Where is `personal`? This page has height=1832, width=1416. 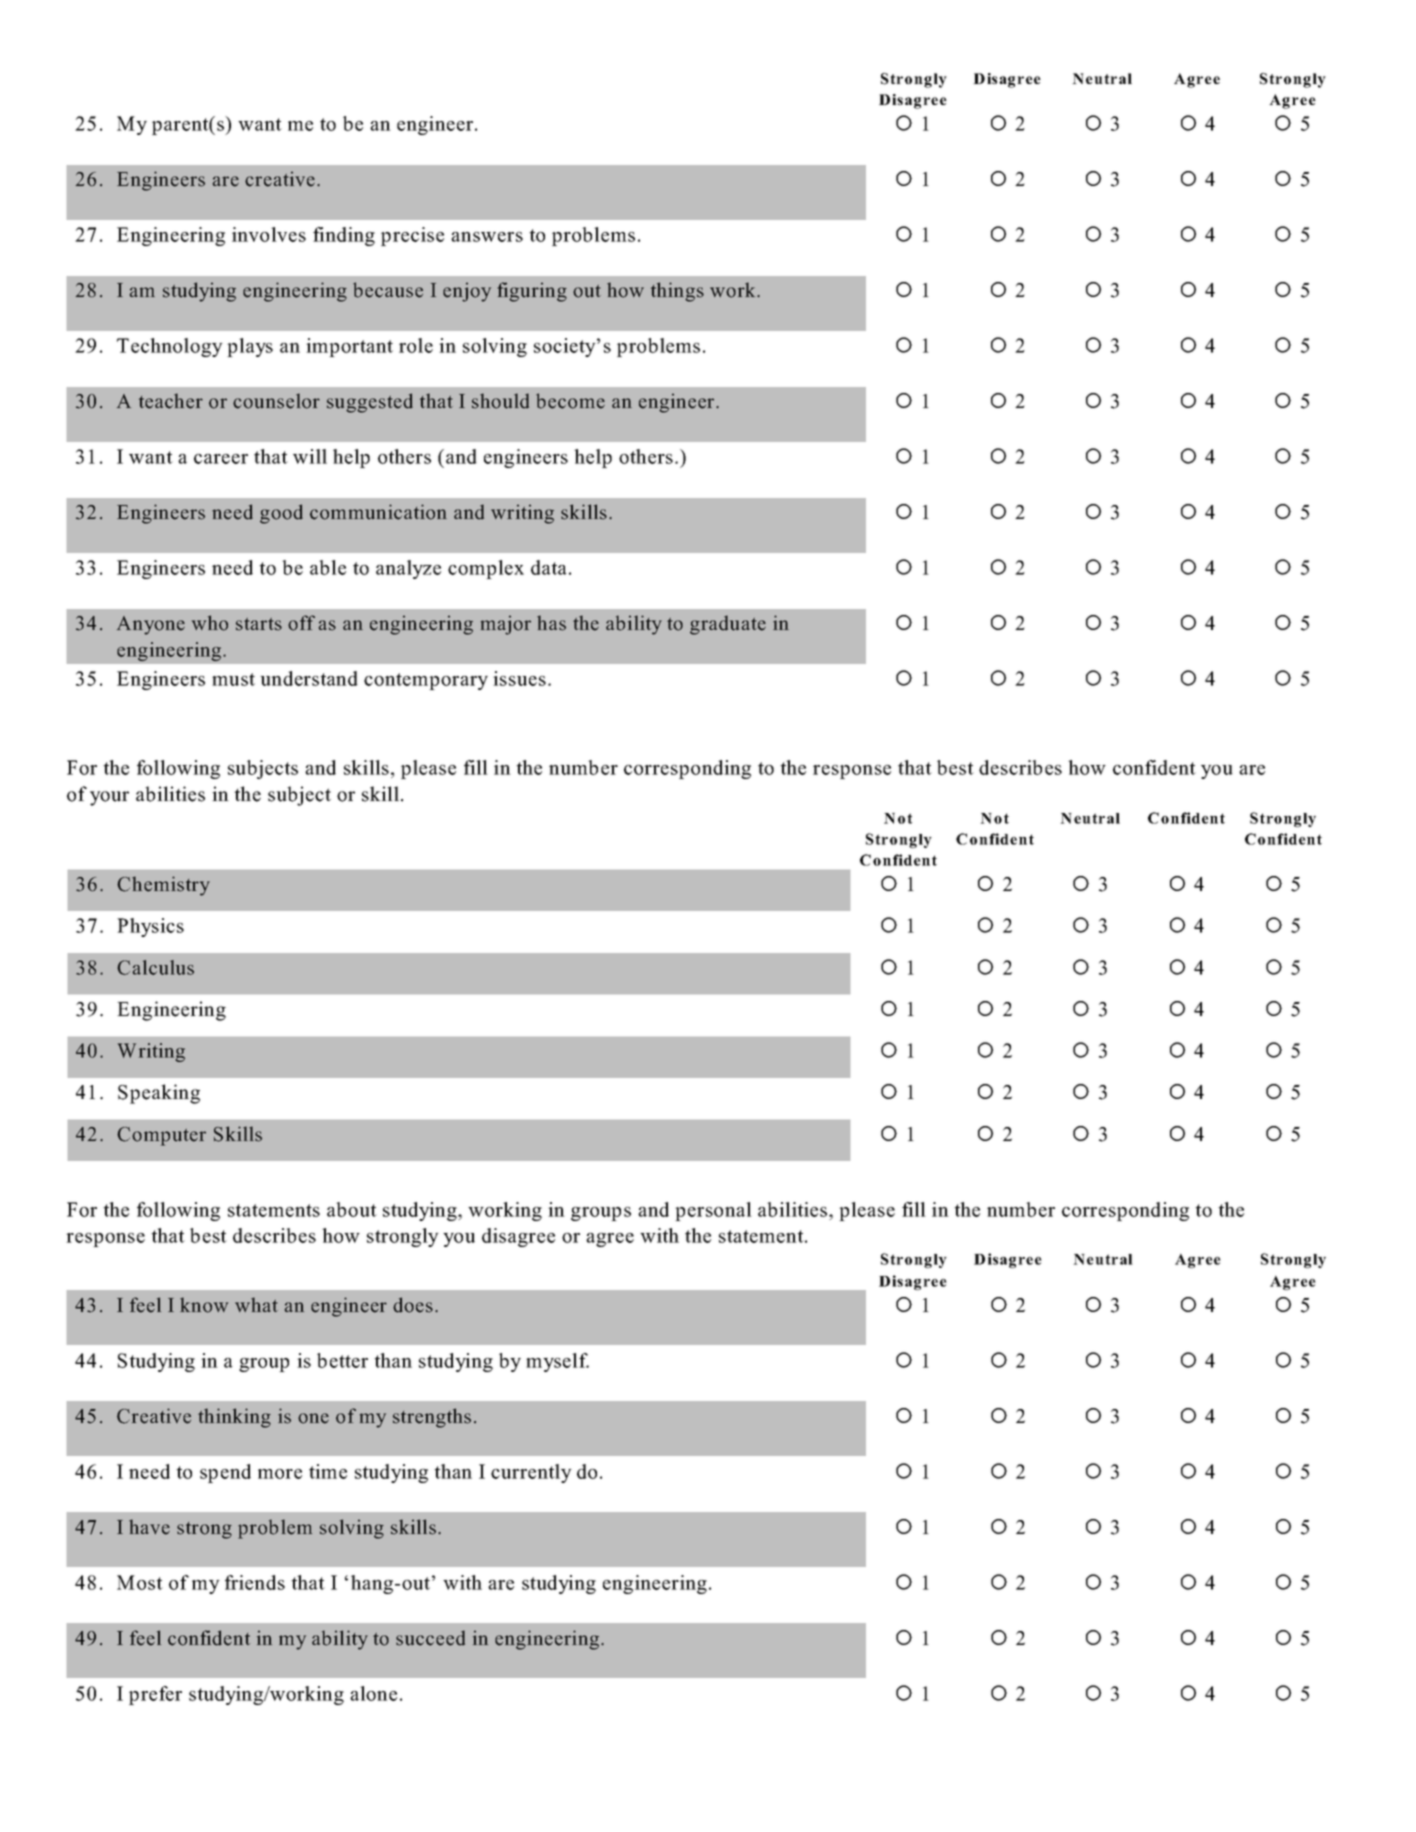 personal is located at coordinates (713, 1211).
